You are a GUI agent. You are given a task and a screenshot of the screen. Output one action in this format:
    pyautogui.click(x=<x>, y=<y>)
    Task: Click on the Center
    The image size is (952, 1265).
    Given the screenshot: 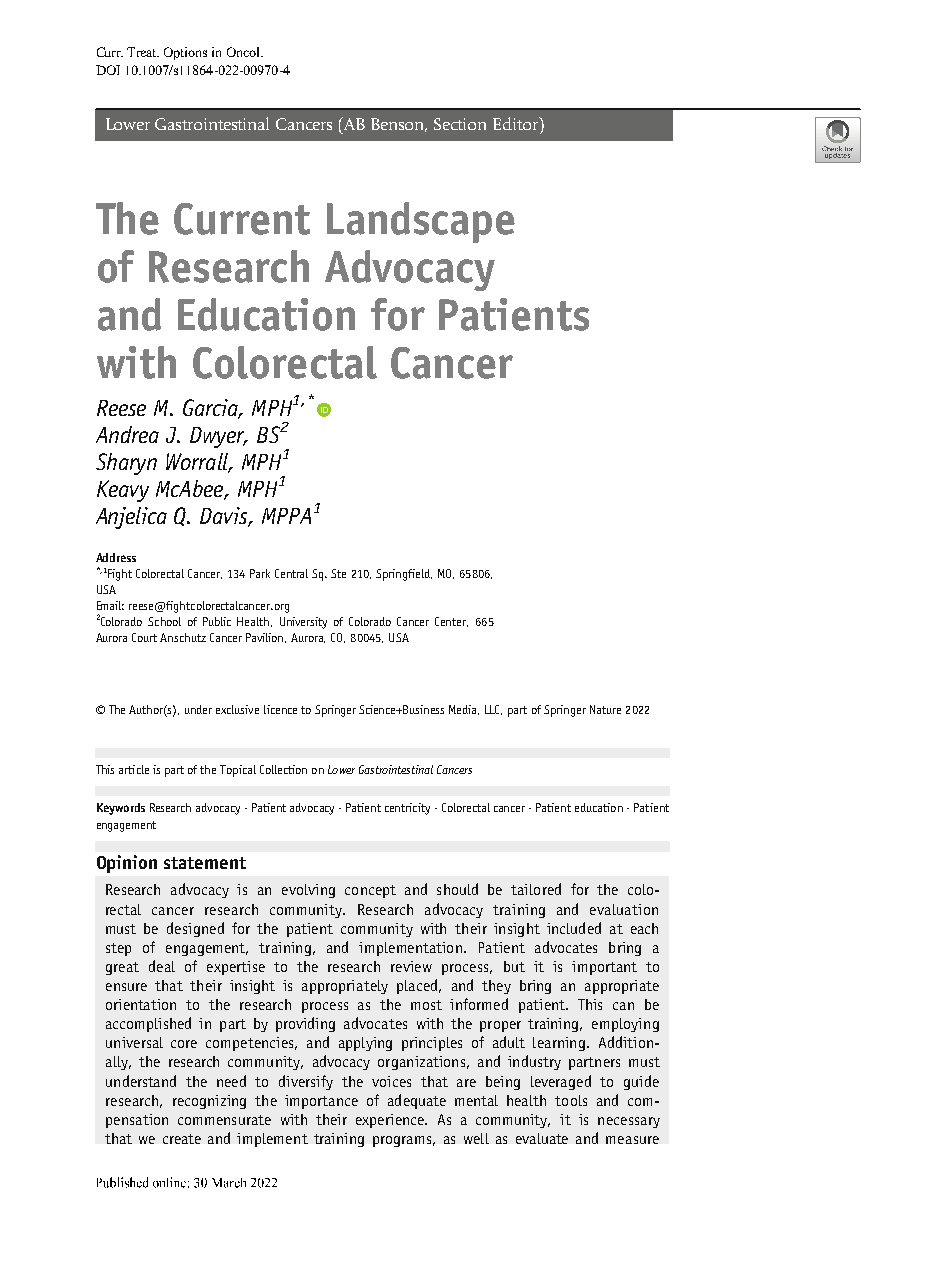 What is the action you would take?
    pyautogui.click(x=451, y=622)
